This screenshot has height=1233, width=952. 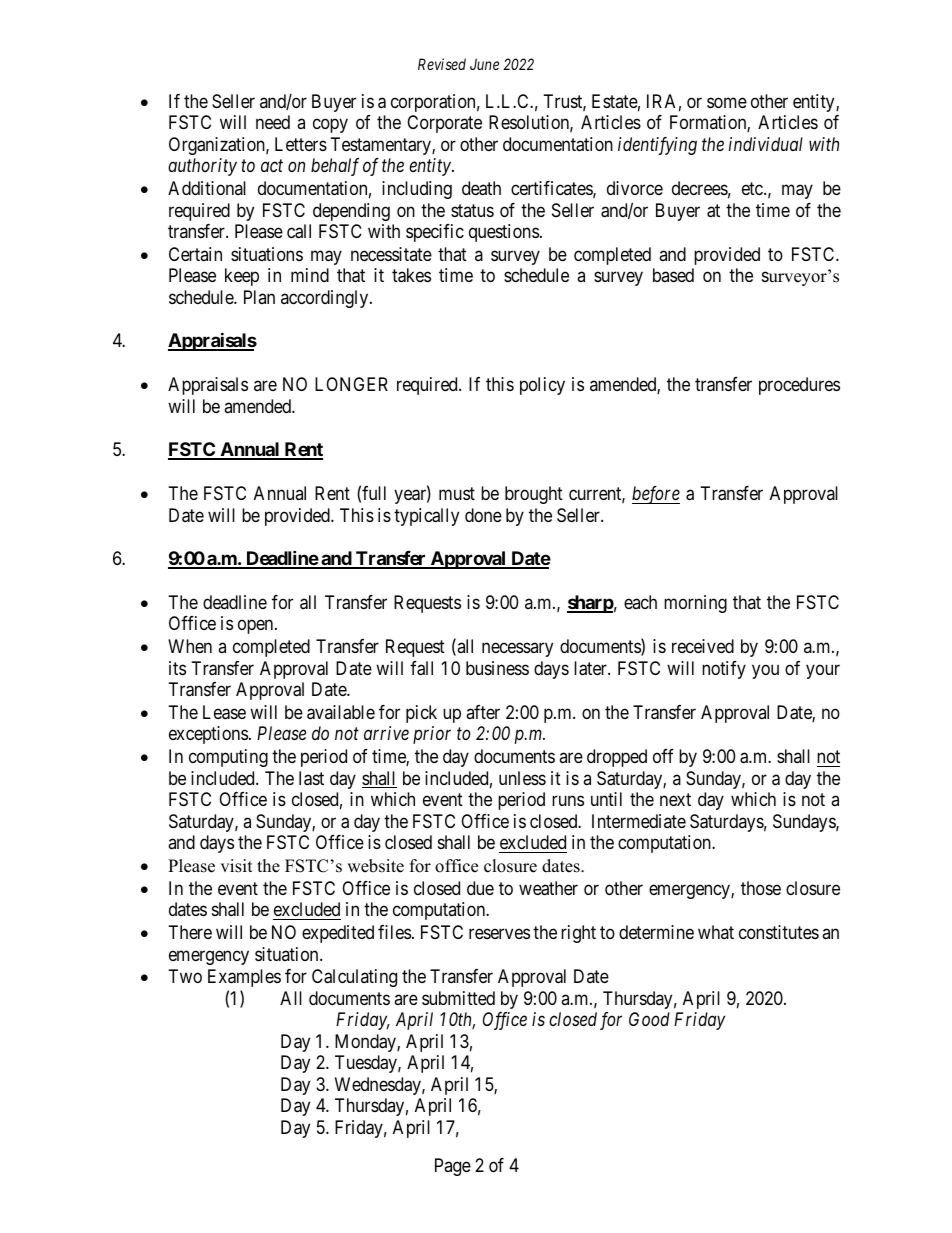 I want to click on notify, so click(x=724, y=670).
